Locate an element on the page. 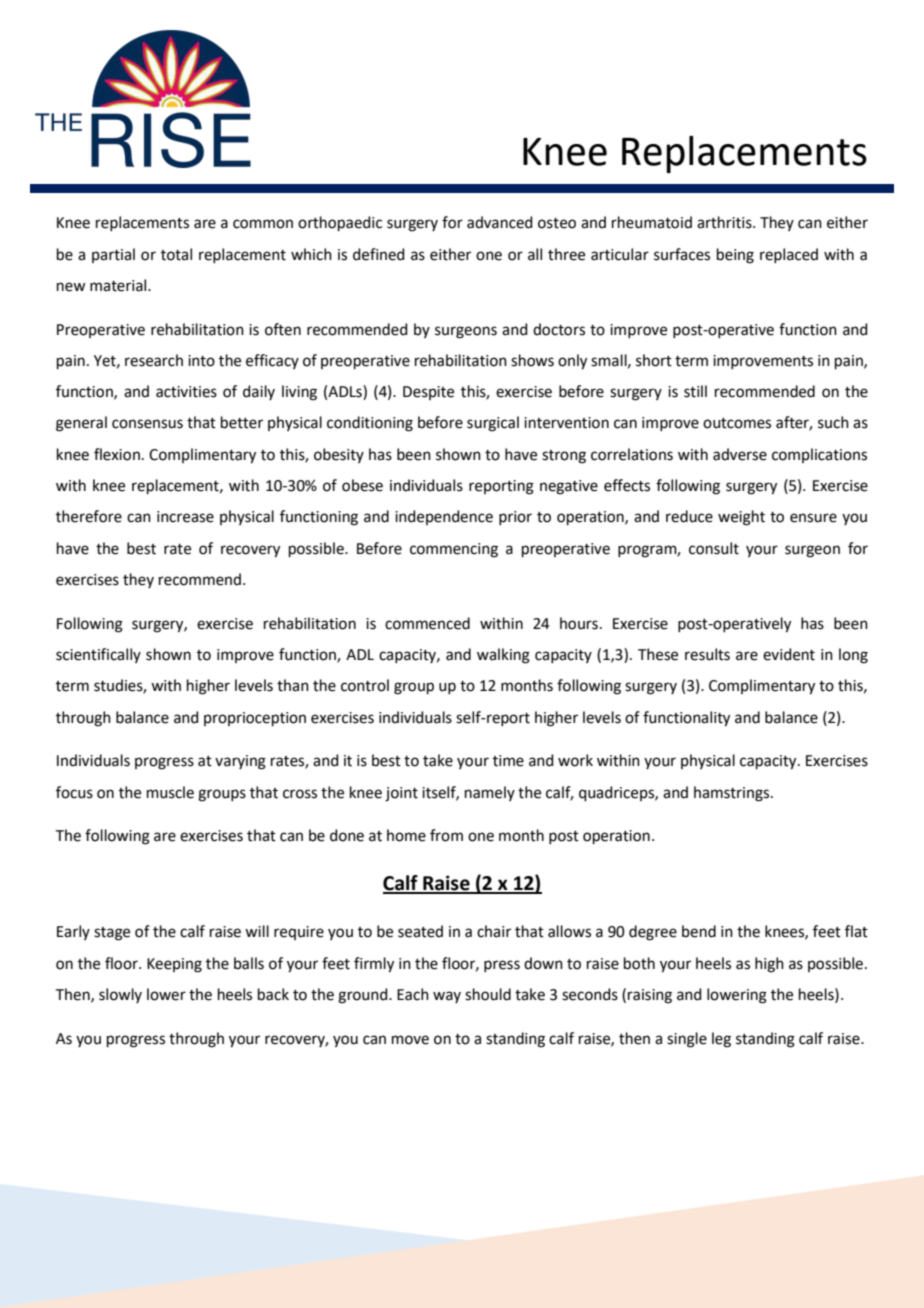  increase is located at coordinates (185, 517).
